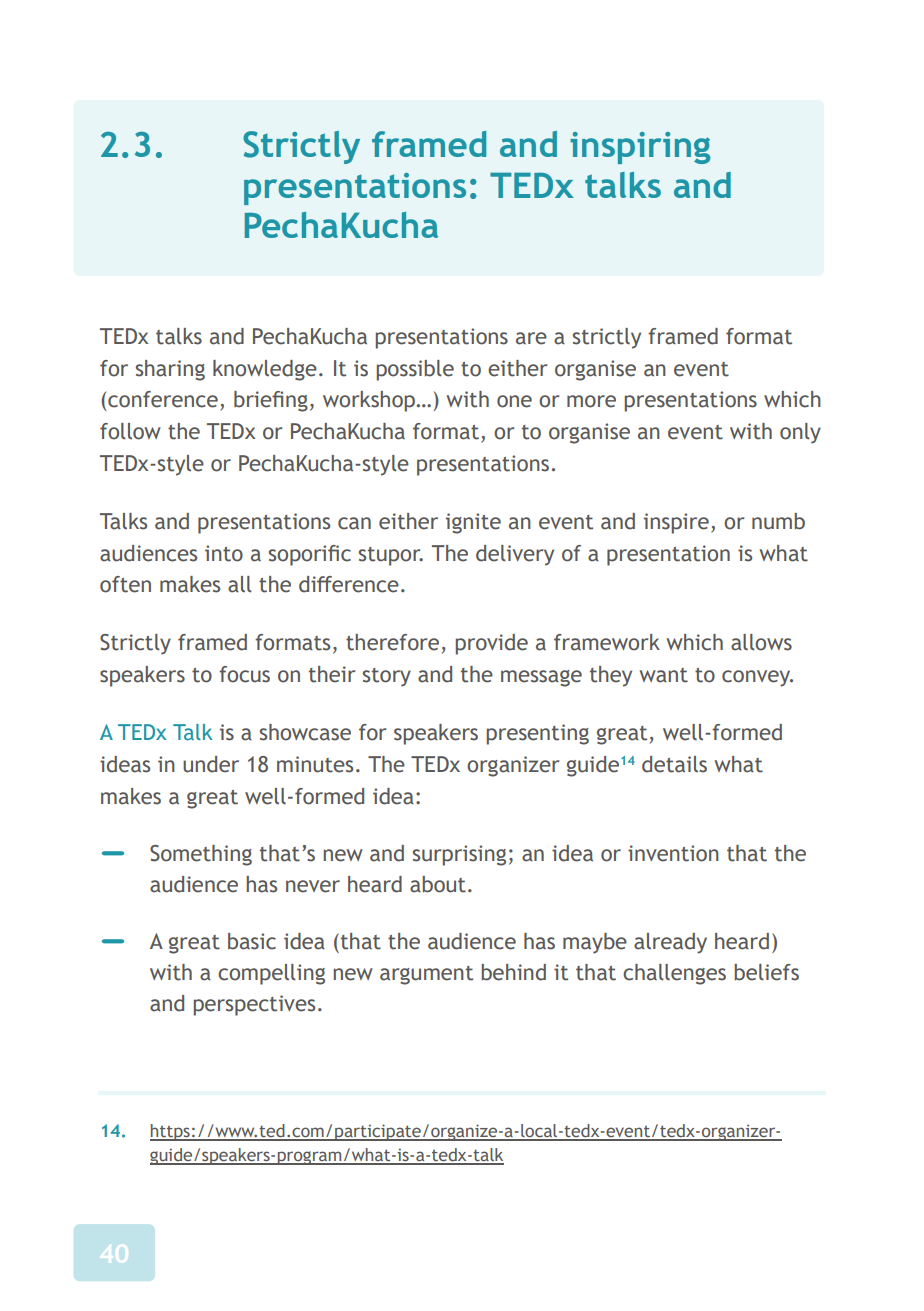  What do you see at coordinates (537, 734) in the page?
I see `presenting` at bounding box center [537, 734].
